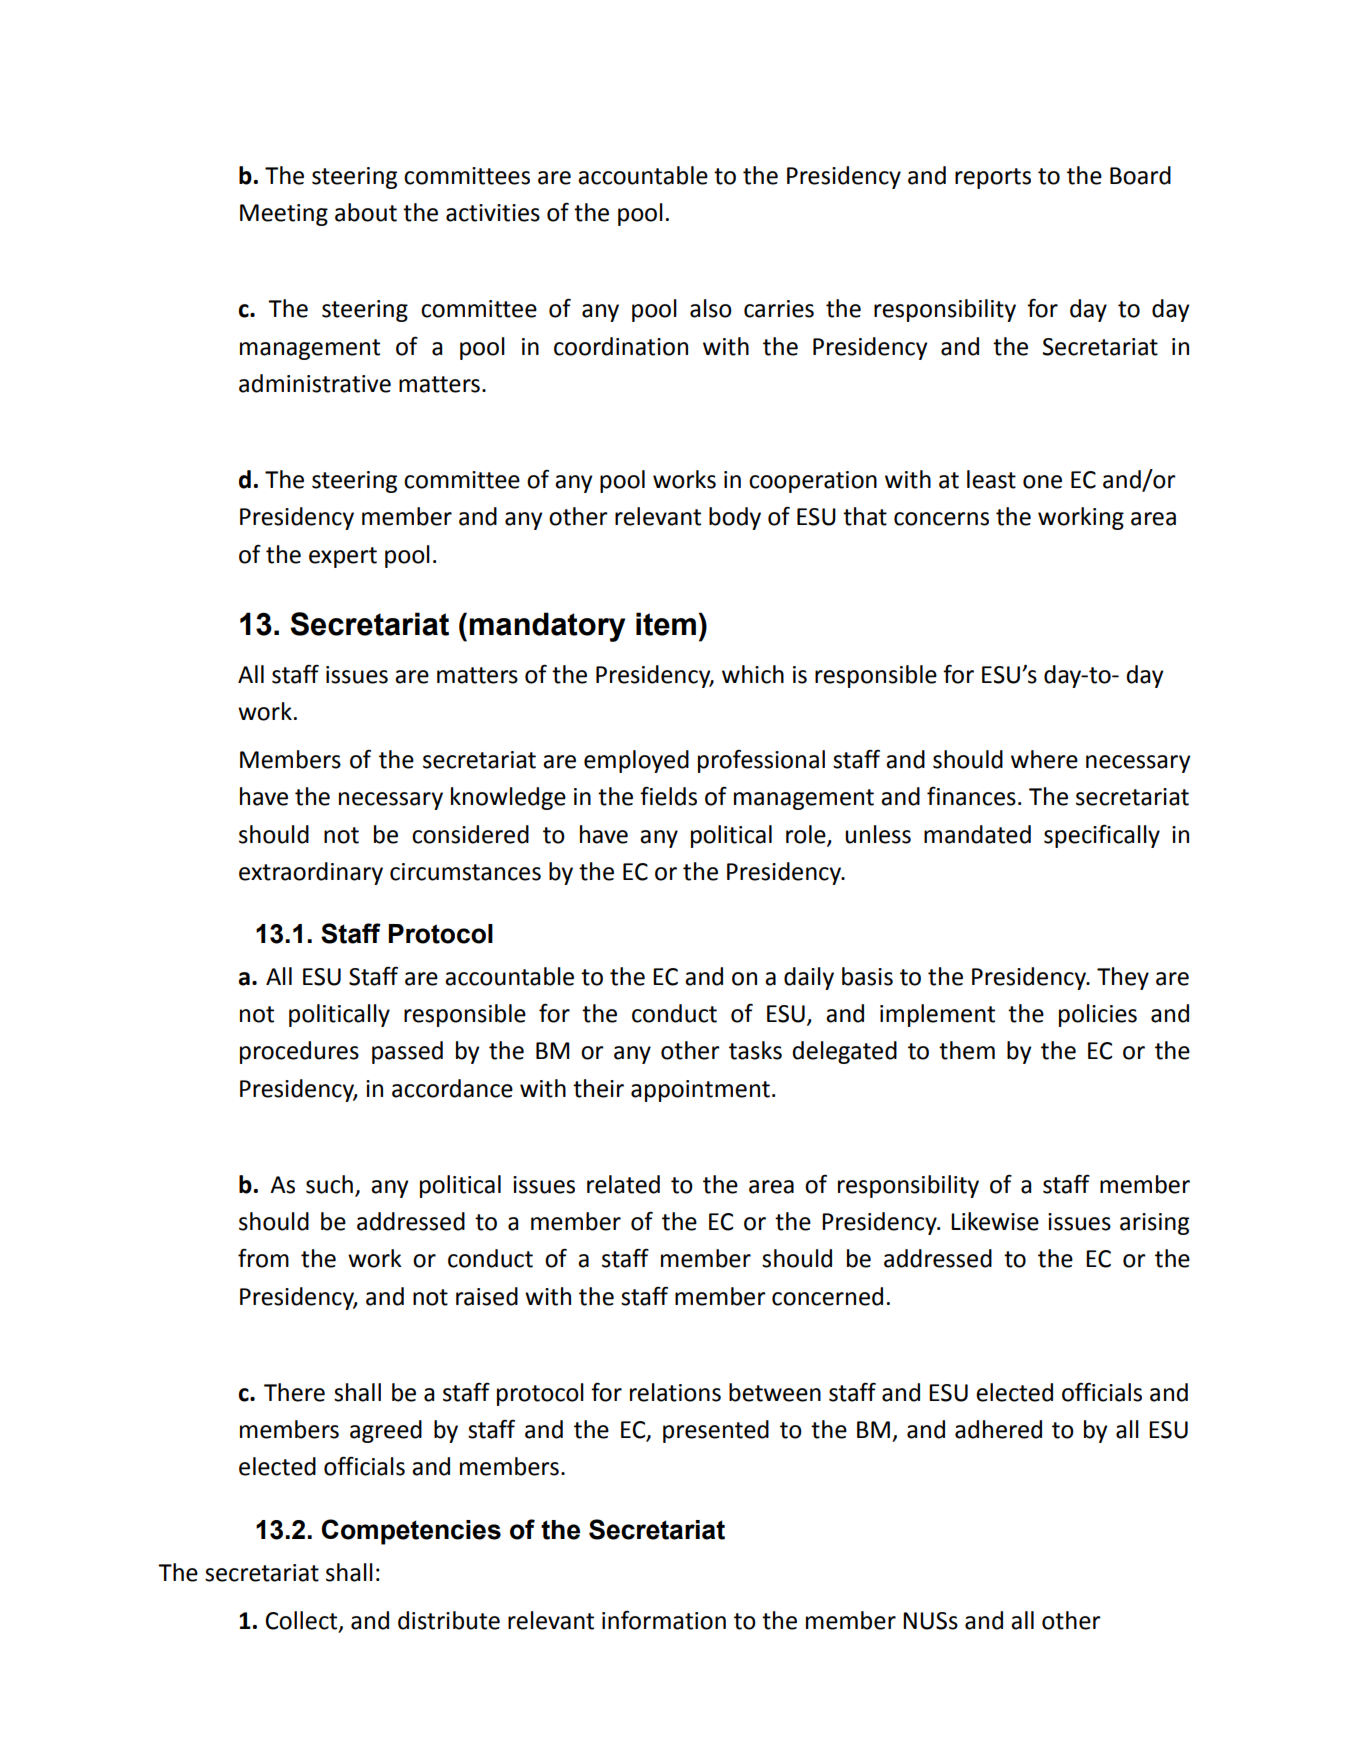  I want to click on professional, so click(761, 761).
